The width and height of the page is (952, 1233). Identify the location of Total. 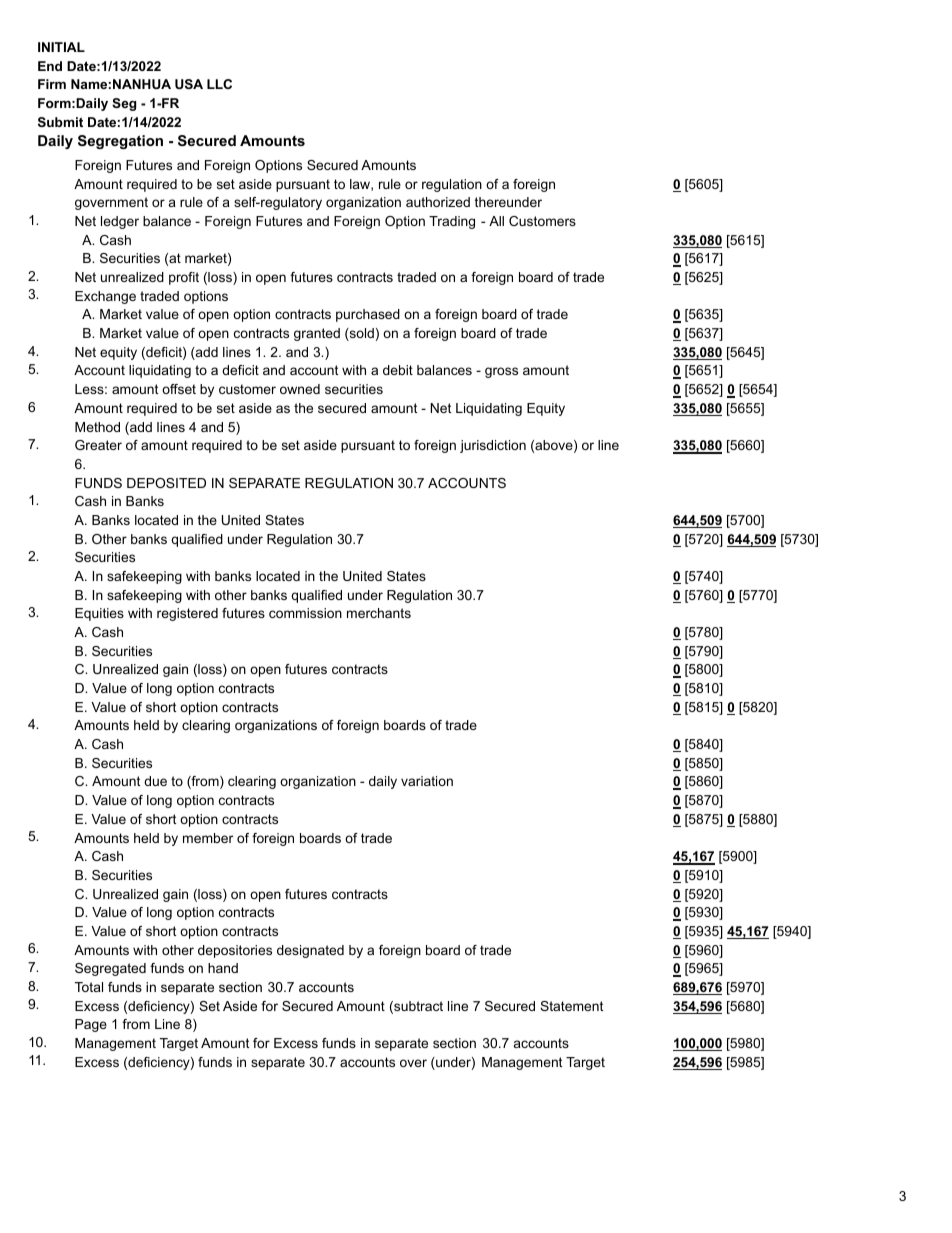
(89, 987).
